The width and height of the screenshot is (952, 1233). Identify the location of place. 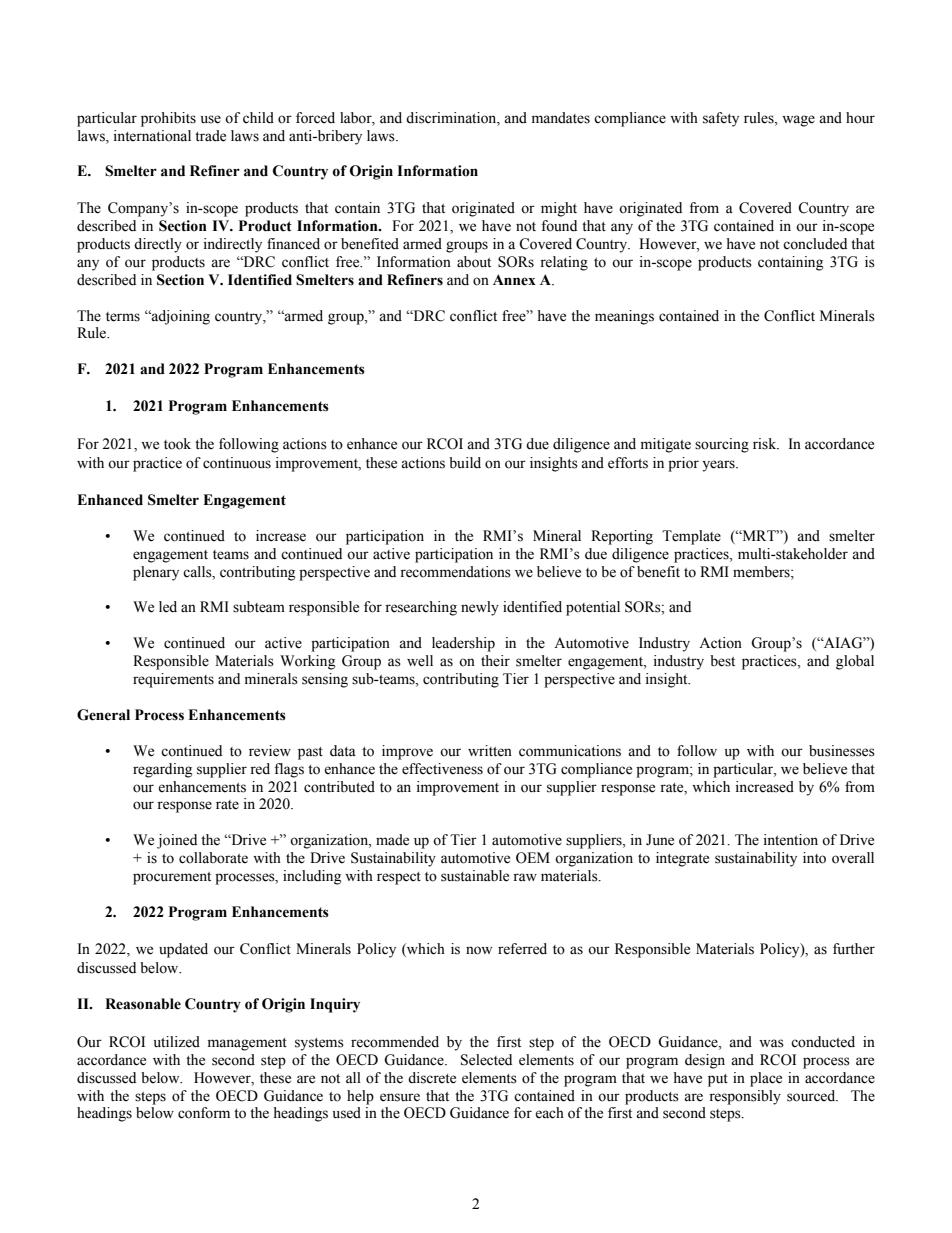
(766, 1079).
